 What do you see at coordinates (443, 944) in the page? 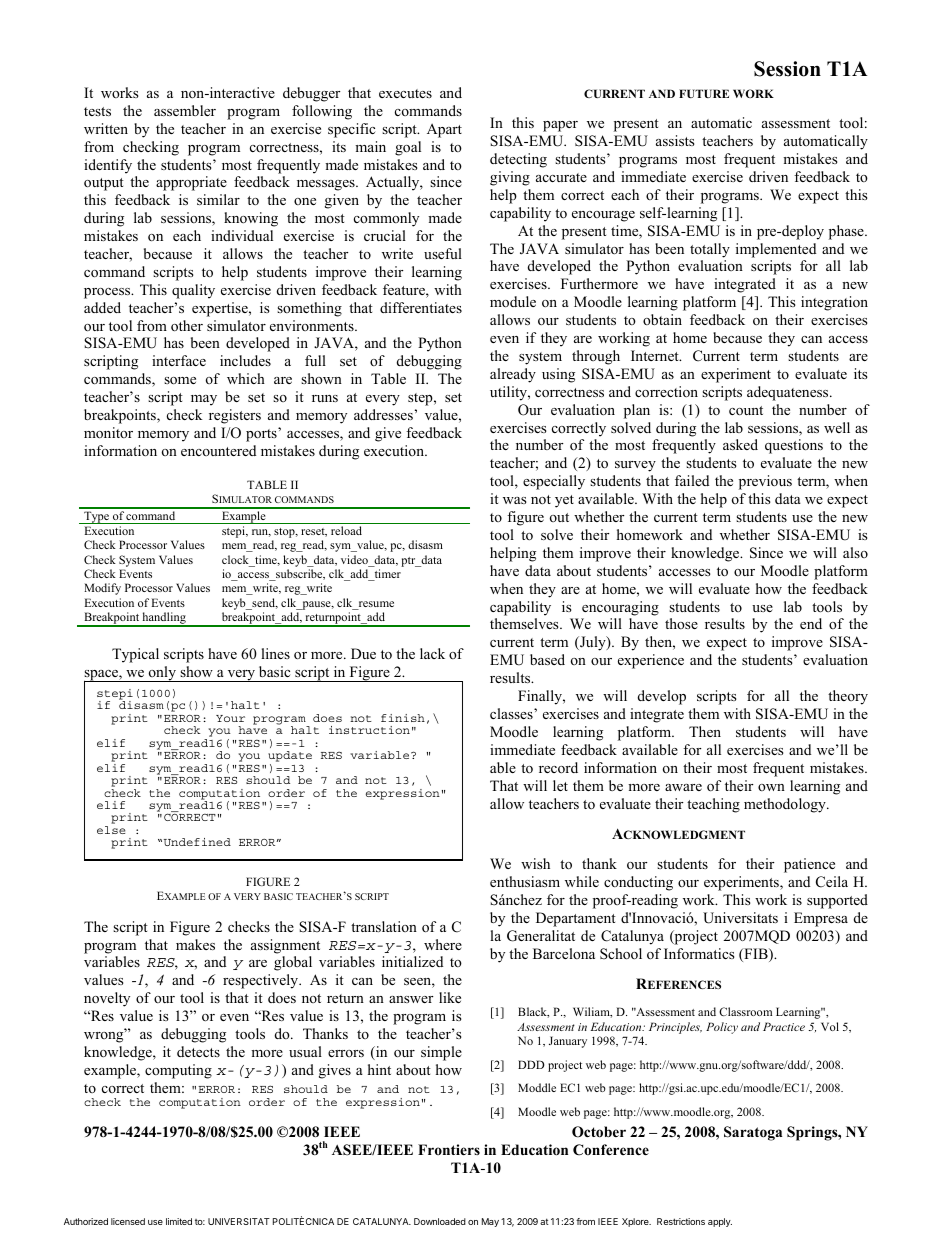
I see `where` at bounding box center [443, 944].
